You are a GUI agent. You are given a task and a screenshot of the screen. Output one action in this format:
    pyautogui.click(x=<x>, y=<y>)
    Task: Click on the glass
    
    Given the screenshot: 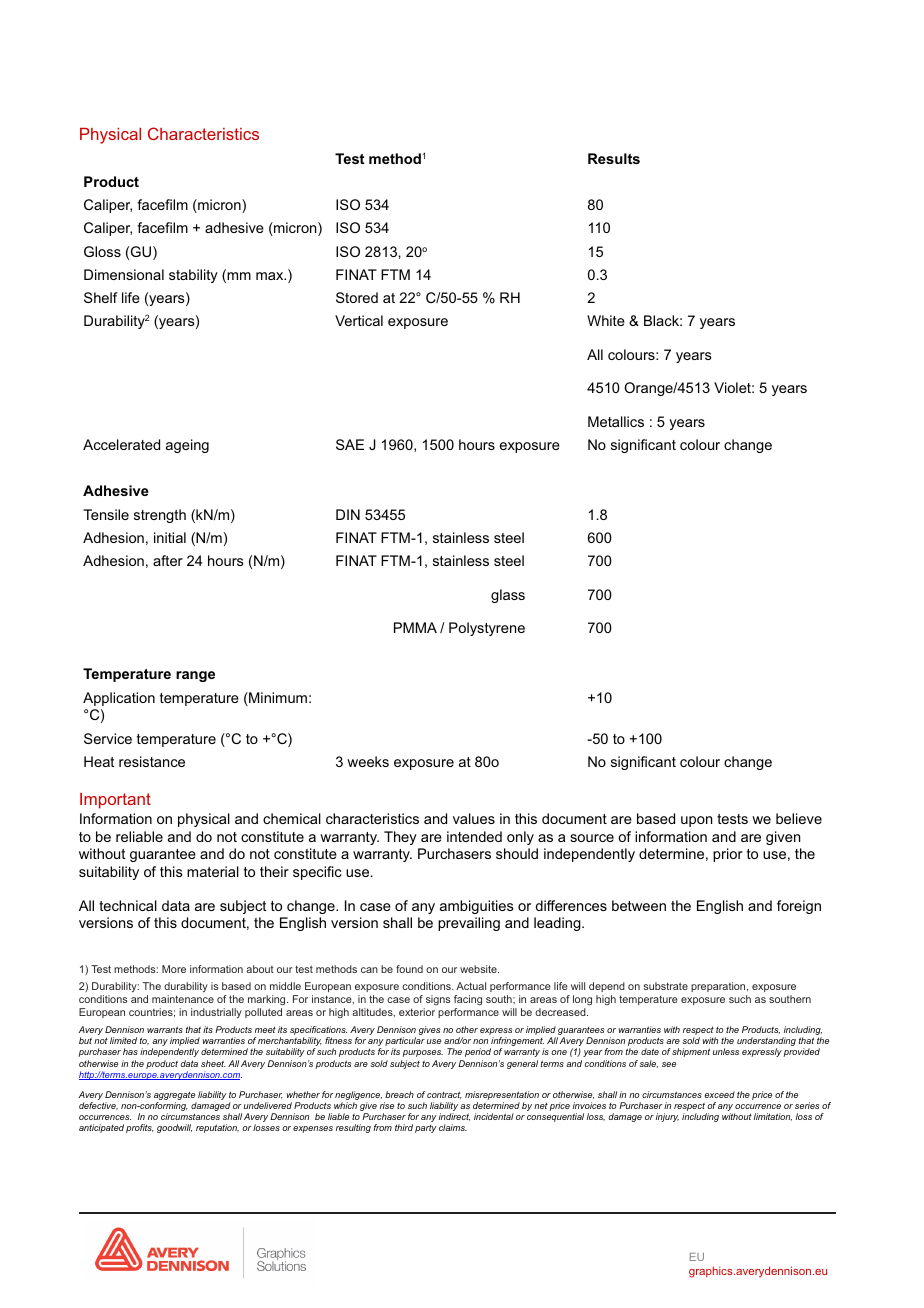 What is the action you would take?
    pyautogui.click(x=508, y=596)
